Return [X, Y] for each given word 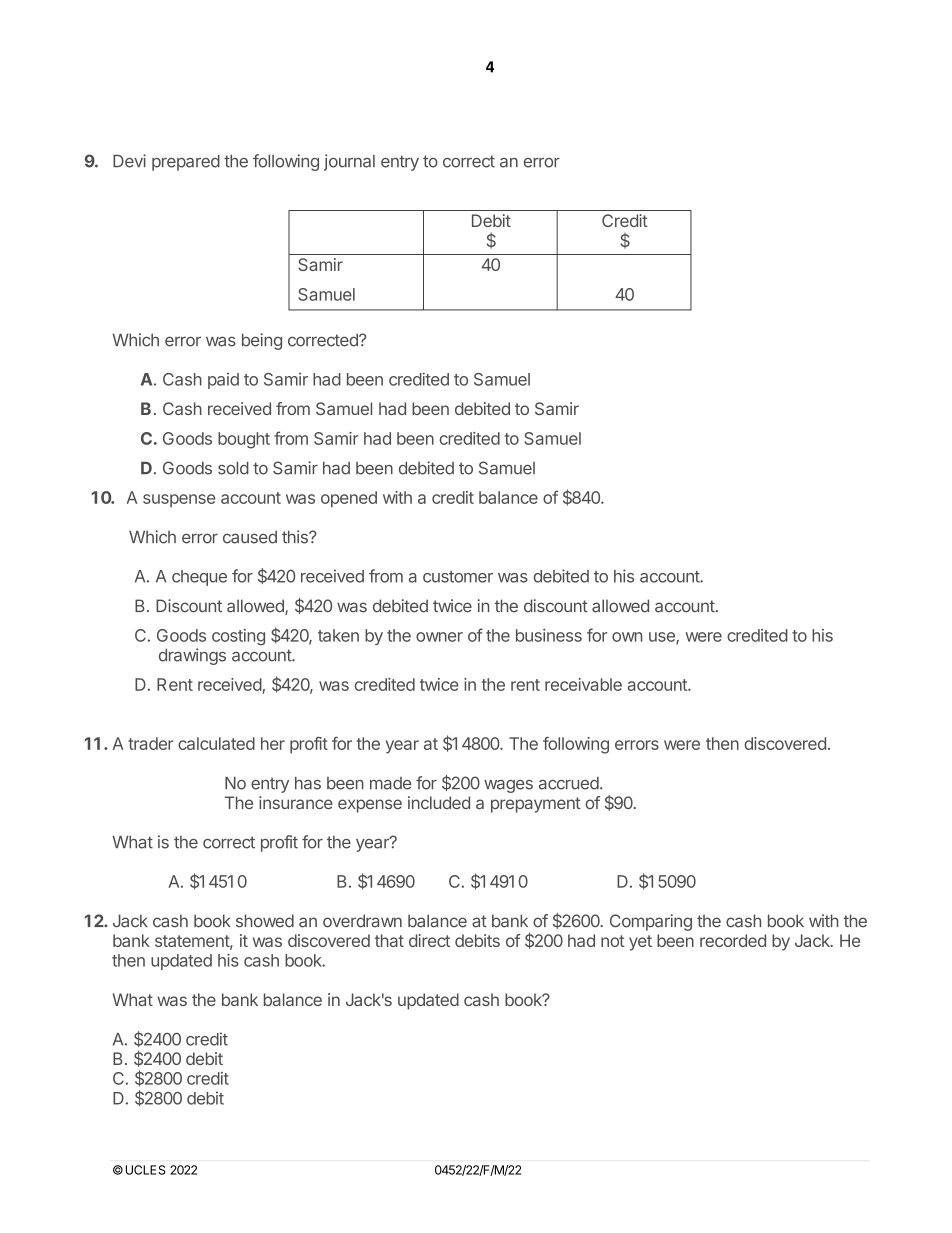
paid [223, 381]
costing [238, 637]
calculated [216, 743]
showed [265, 921]
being [262, 341]
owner [439, 637]
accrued [569, 783]
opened [349, 499]
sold [233, 468]
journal [349, 162]
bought [244, 440]
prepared [186, 163]
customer [458, 577]
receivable [583, 684]
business [549, 635]
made [390, 783]
